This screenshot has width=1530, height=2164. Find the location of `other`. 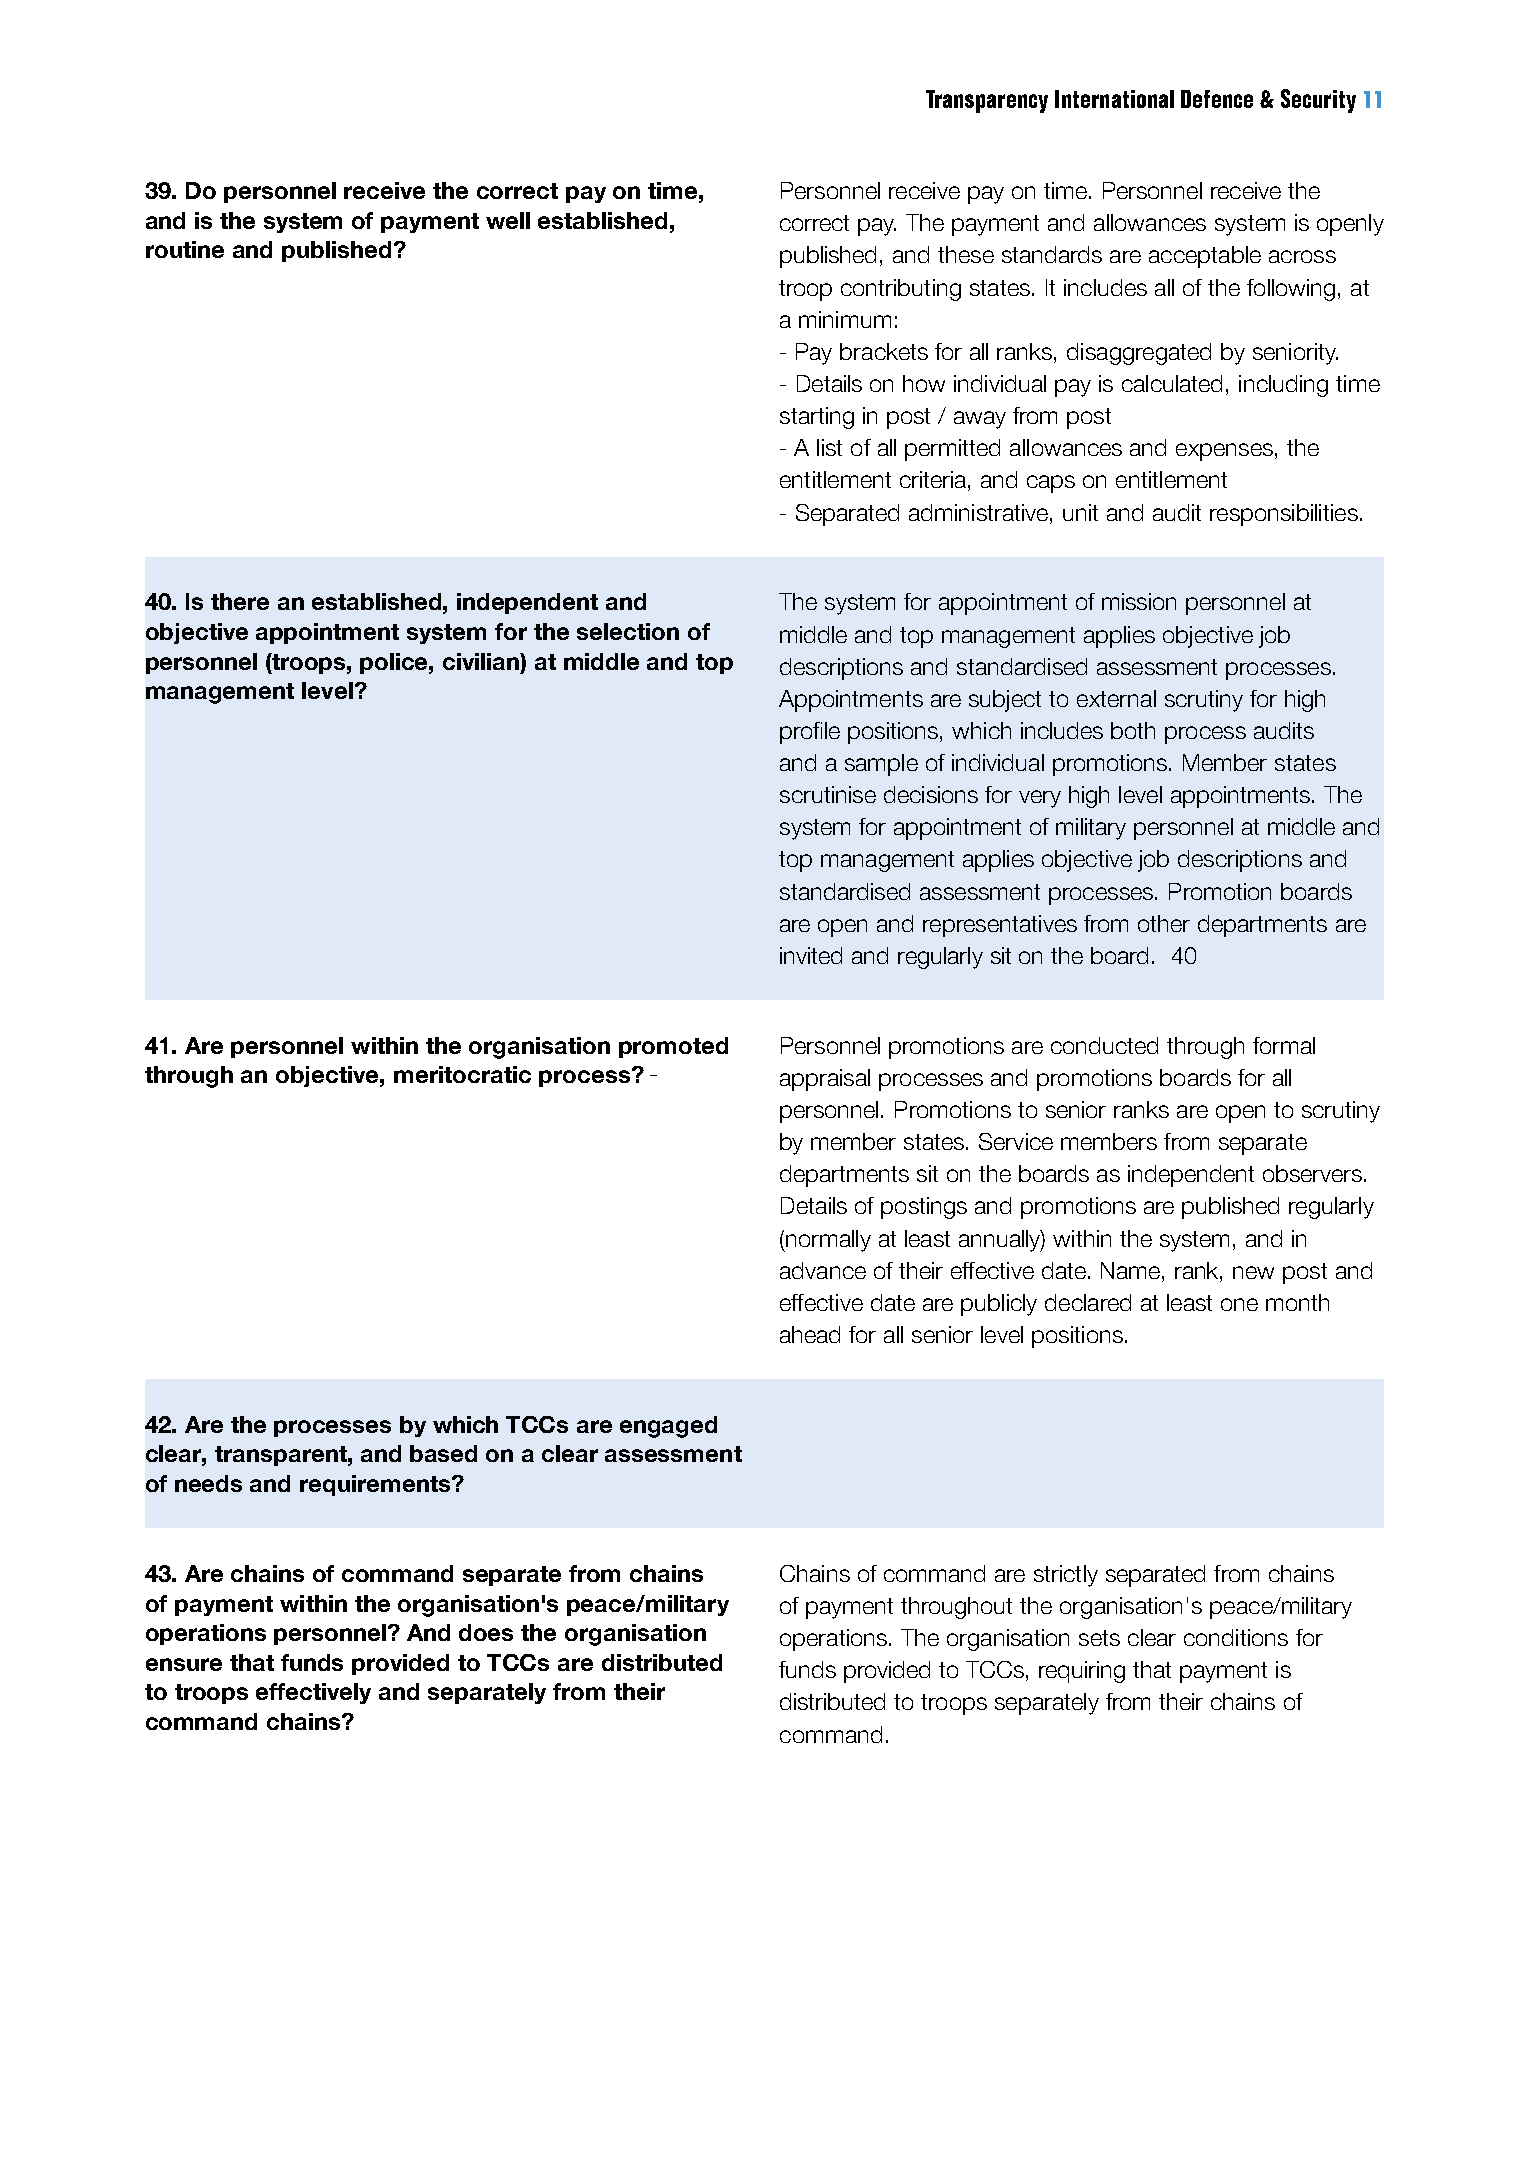

other is located at coordinates (1164, 923).
